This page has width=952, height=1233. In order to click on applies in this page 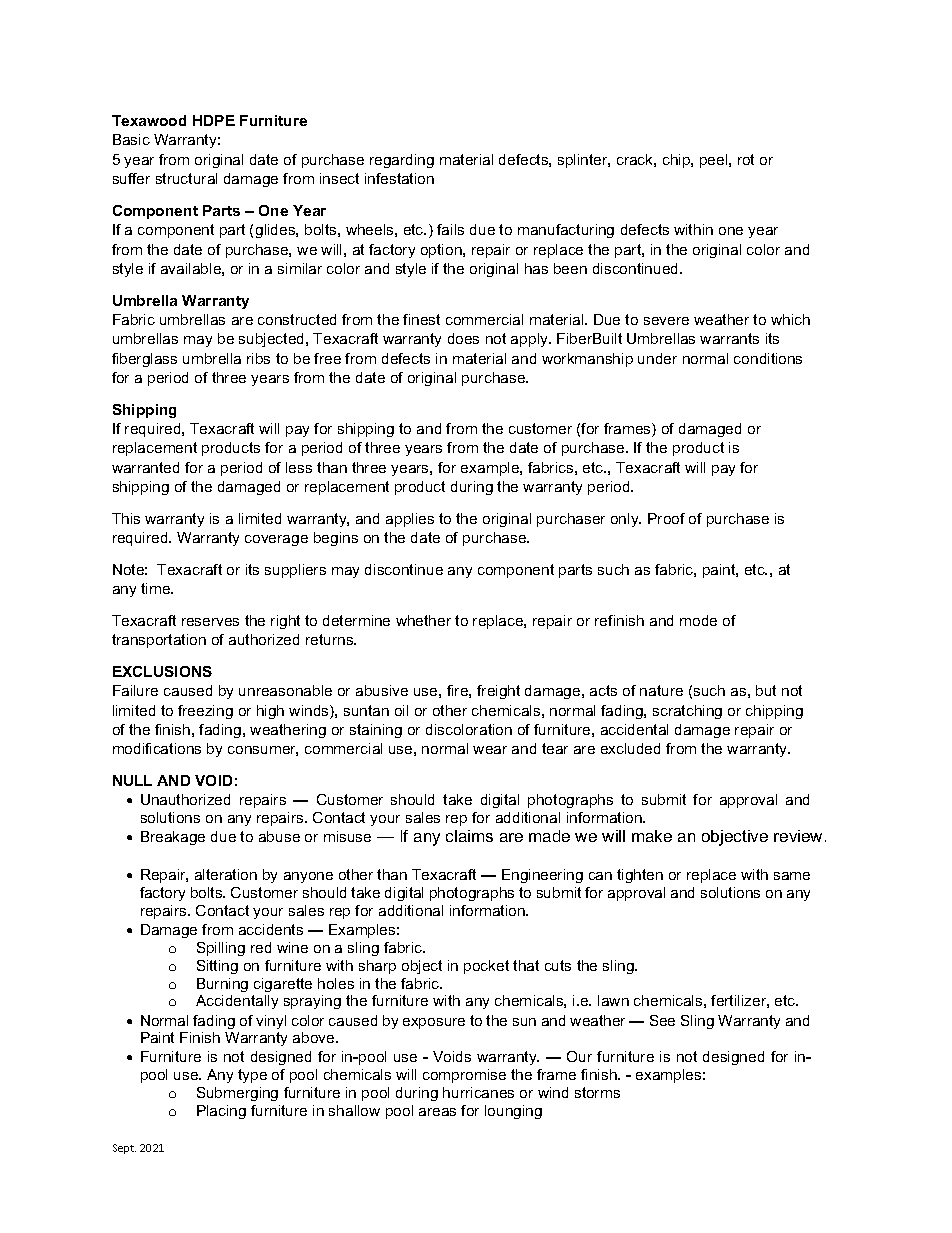, I will do `click(410, 520)`.
